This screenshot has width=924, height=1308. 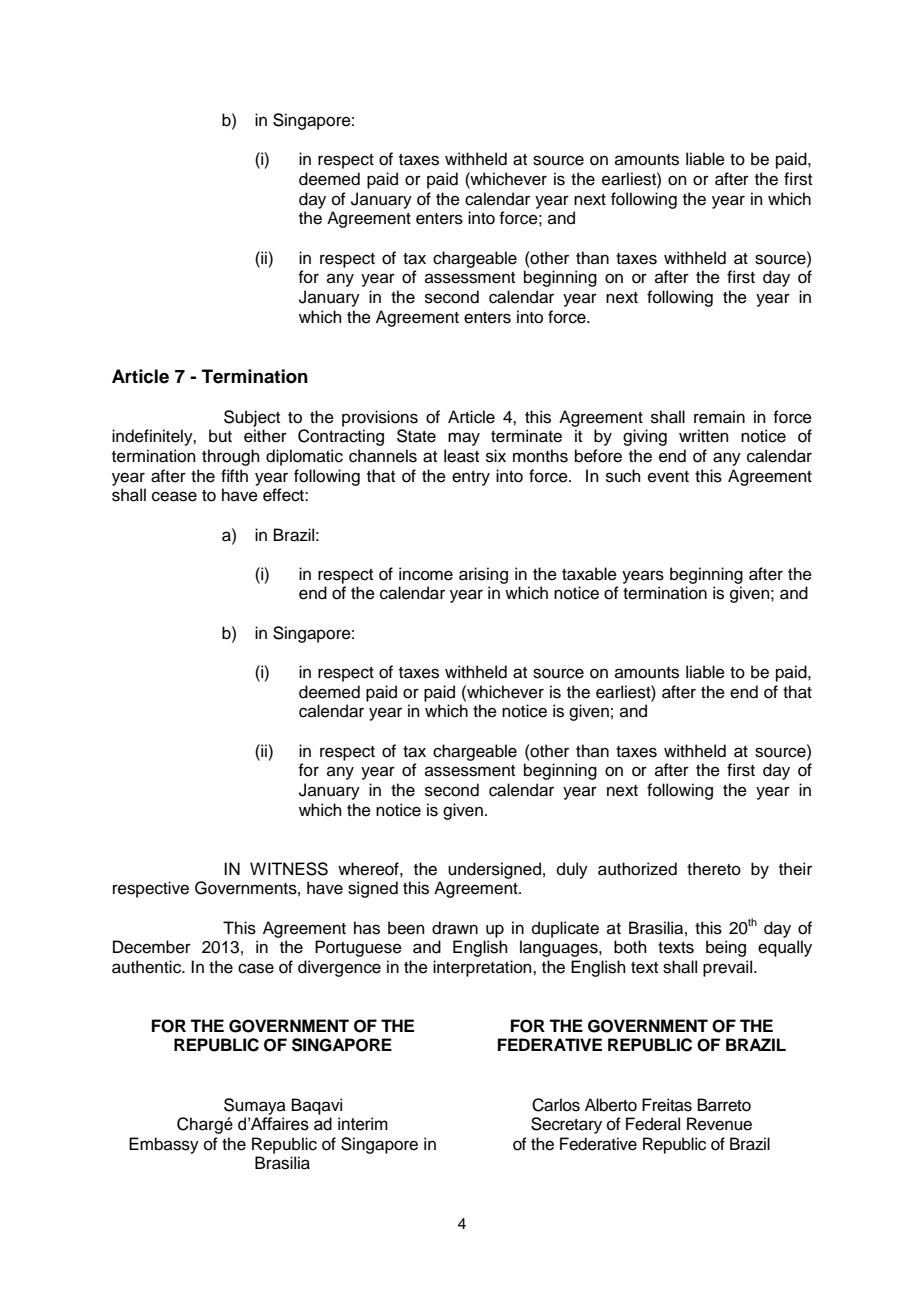 I want to click on arising, so click(x=483, y=575).
